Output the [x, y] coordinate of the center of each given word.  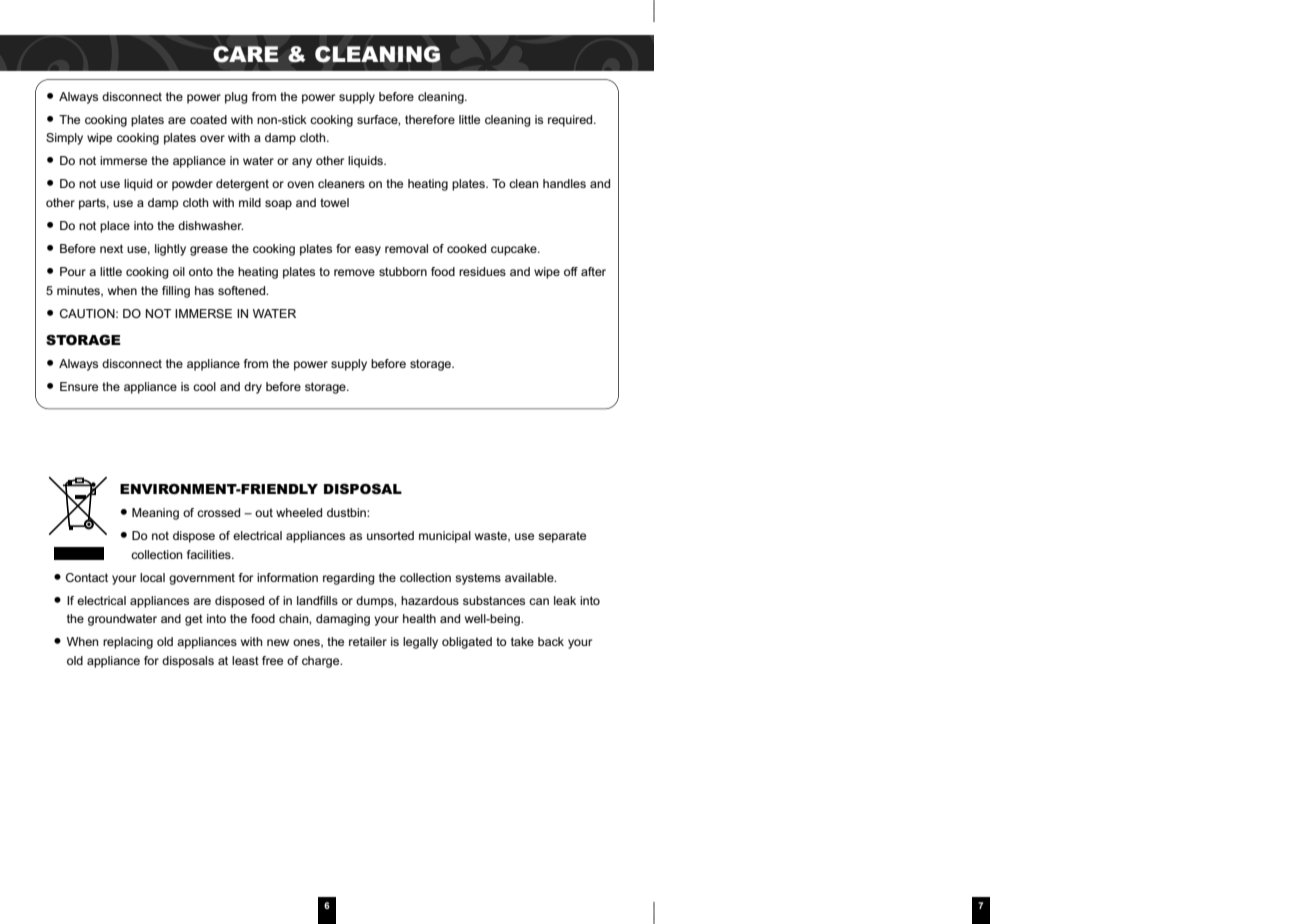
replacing [128, 643]
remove [354, 272]
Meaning [155, 514]
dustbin [347, 512]
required [571, 121]
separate [562, 537]
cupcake [515, 250]
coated [208, 119]
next [111, 248]
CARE [245, 54]
